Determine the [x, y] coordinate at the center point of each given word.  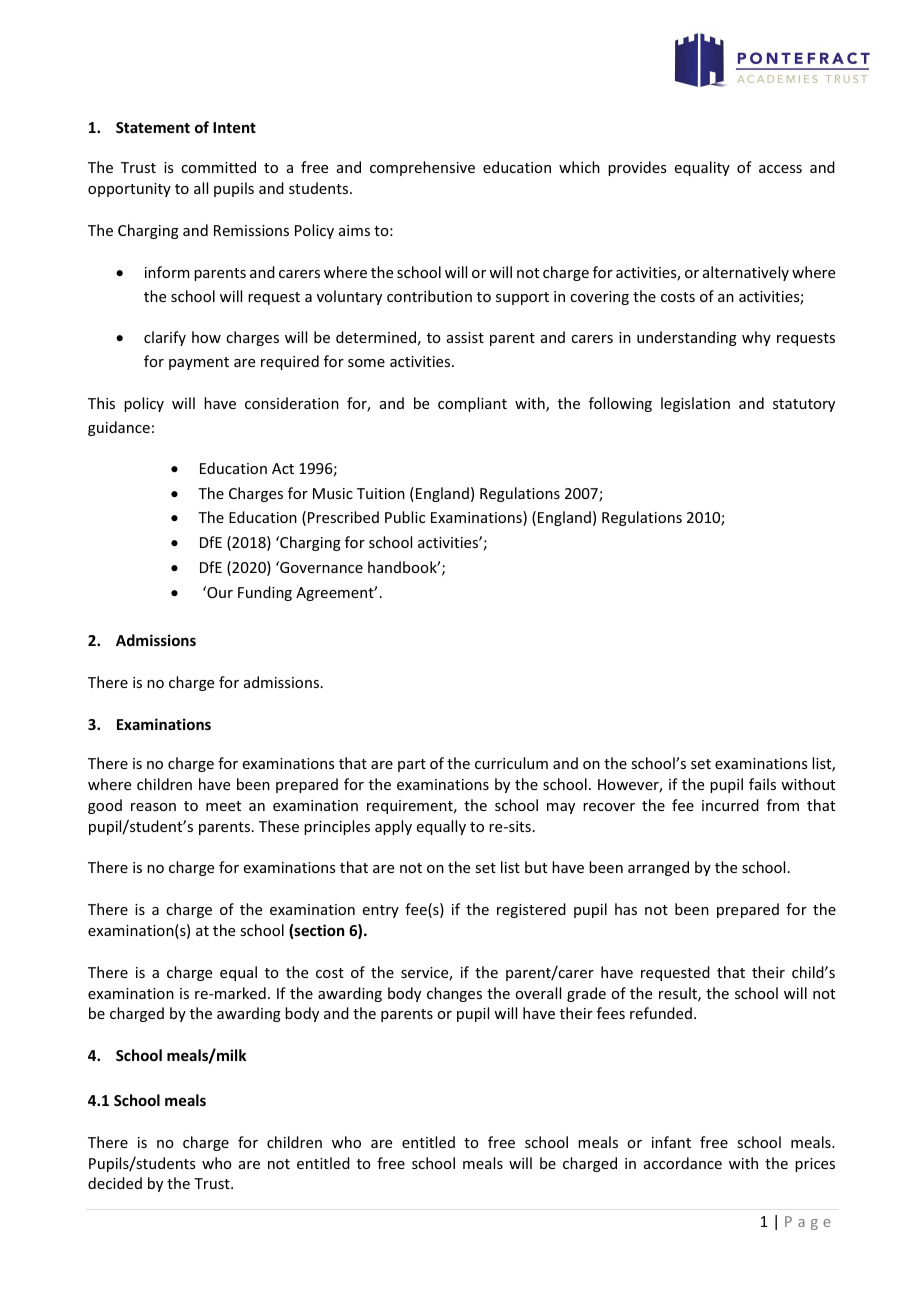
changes [454, 994]
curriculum [511, 763]
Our [219, 592]
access [780, 169]
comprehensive [422, 168]
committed [218, 167]
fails [762, 784]
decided [115, 1183]
